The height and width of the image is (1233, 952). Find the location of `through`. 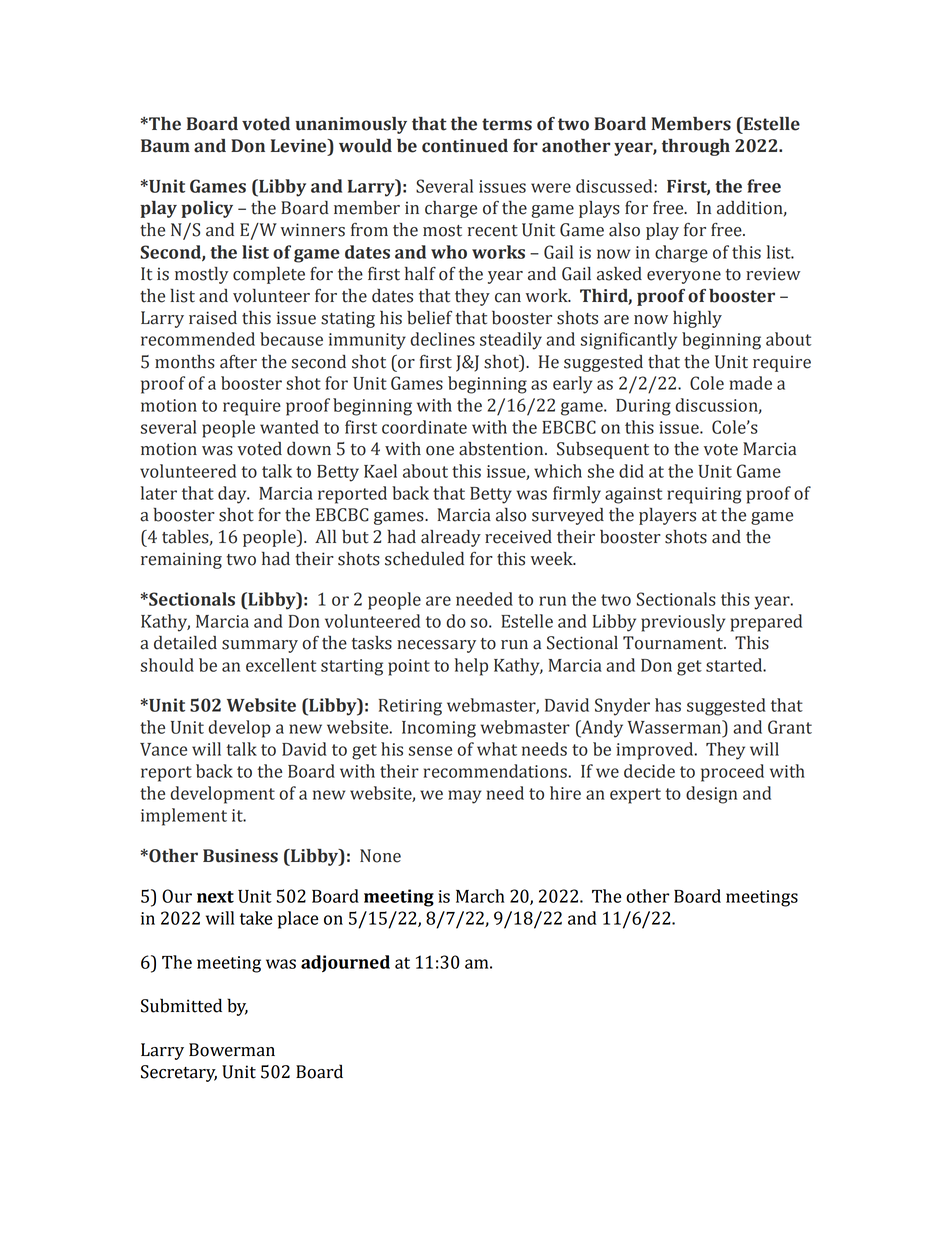

through is located at coordinates (696, 147).
